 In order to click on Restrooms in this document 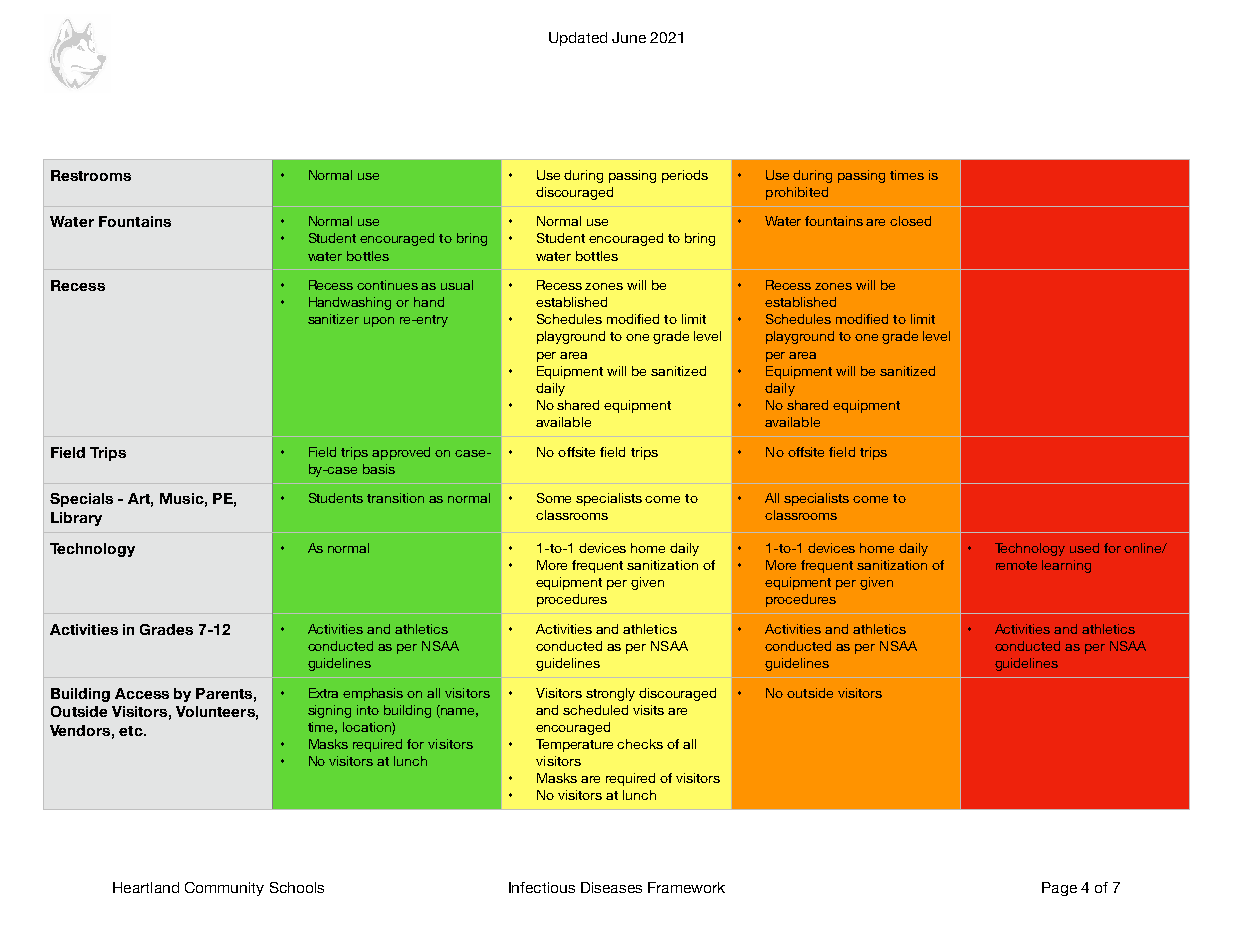, I will do `click(91, 175)`.
